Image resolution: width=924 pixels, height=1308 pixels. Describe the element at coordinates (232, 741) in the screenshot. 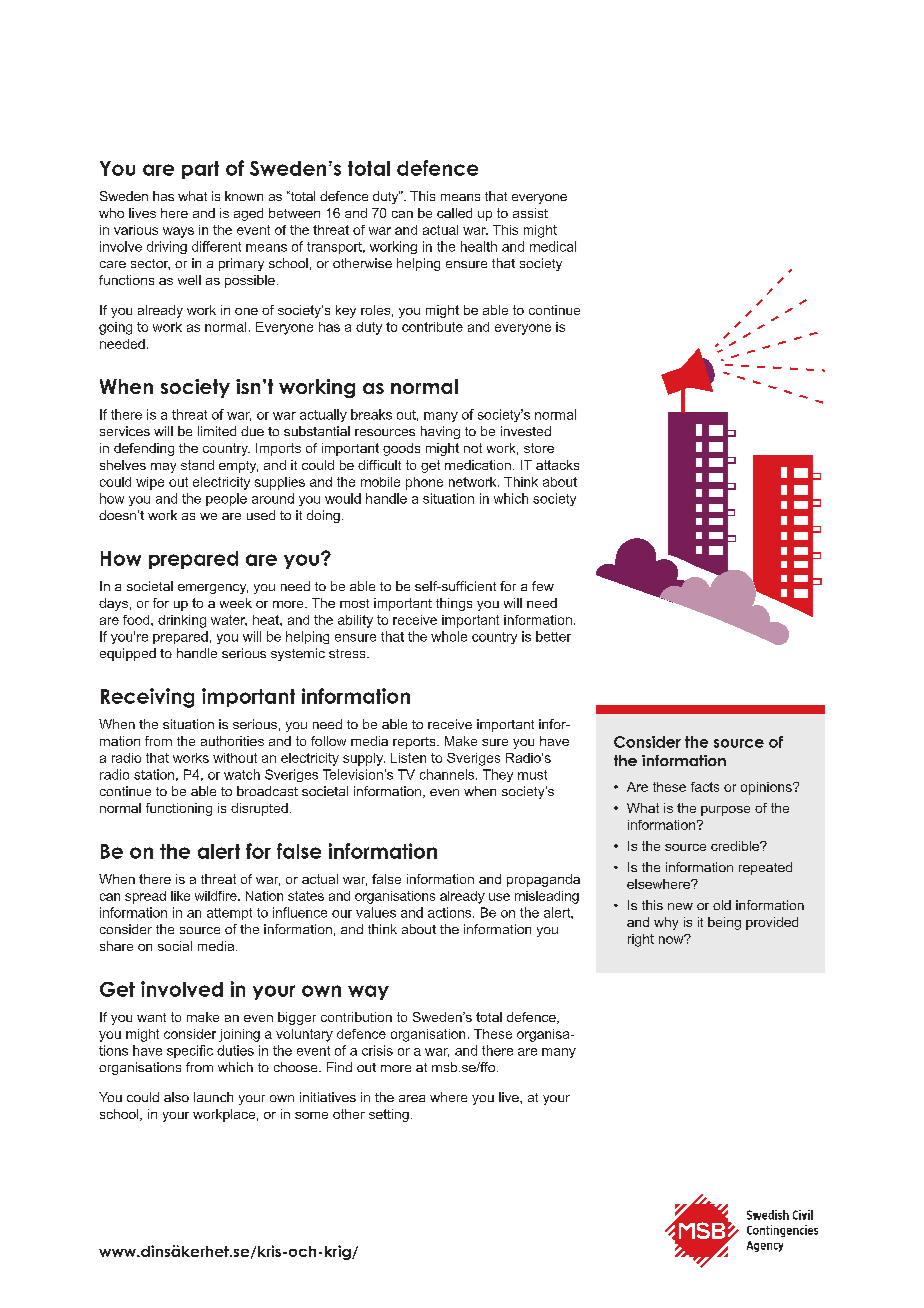

I see `authorities` at that location.
